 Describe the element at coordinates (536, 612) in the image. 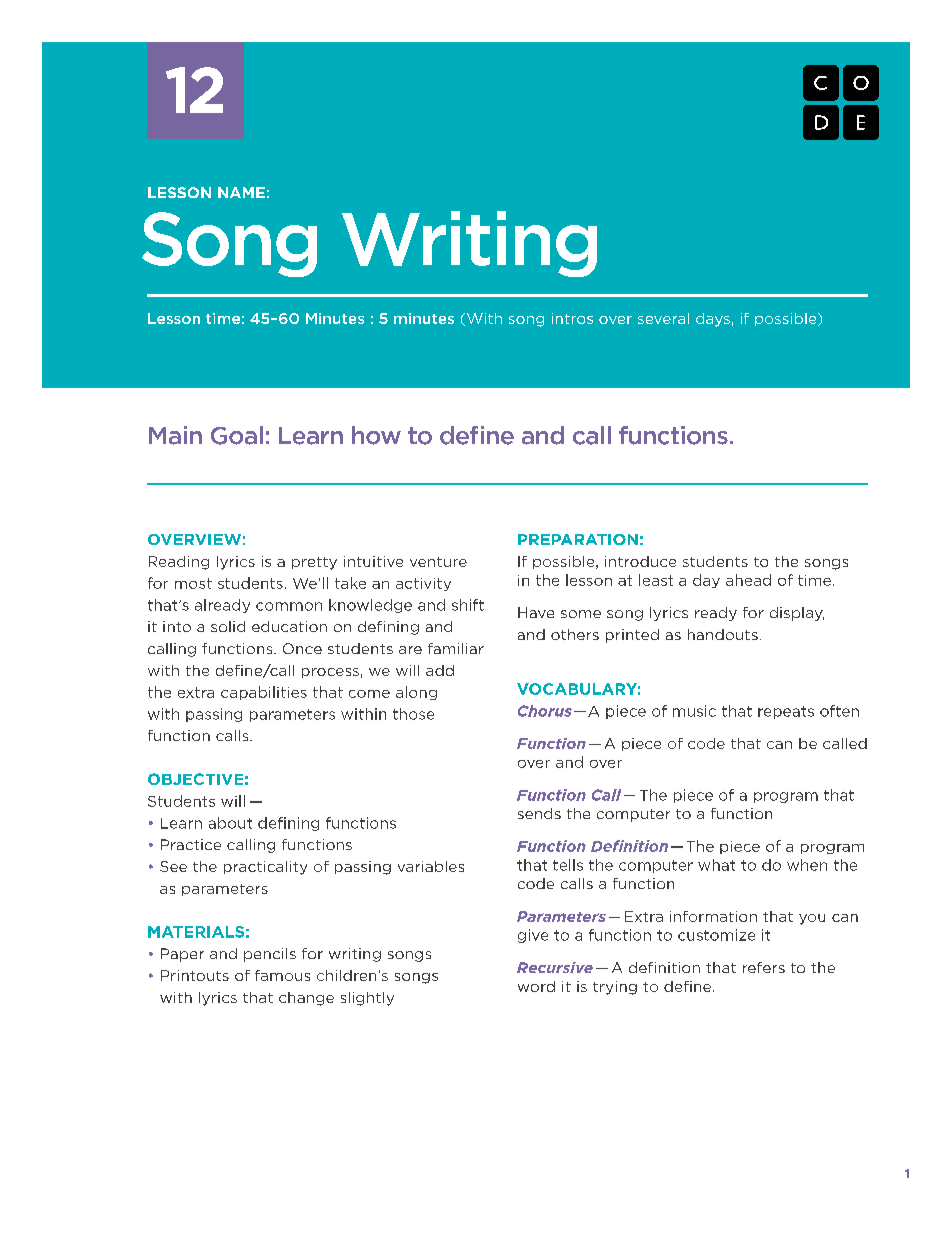

I see `Have` at that location.
